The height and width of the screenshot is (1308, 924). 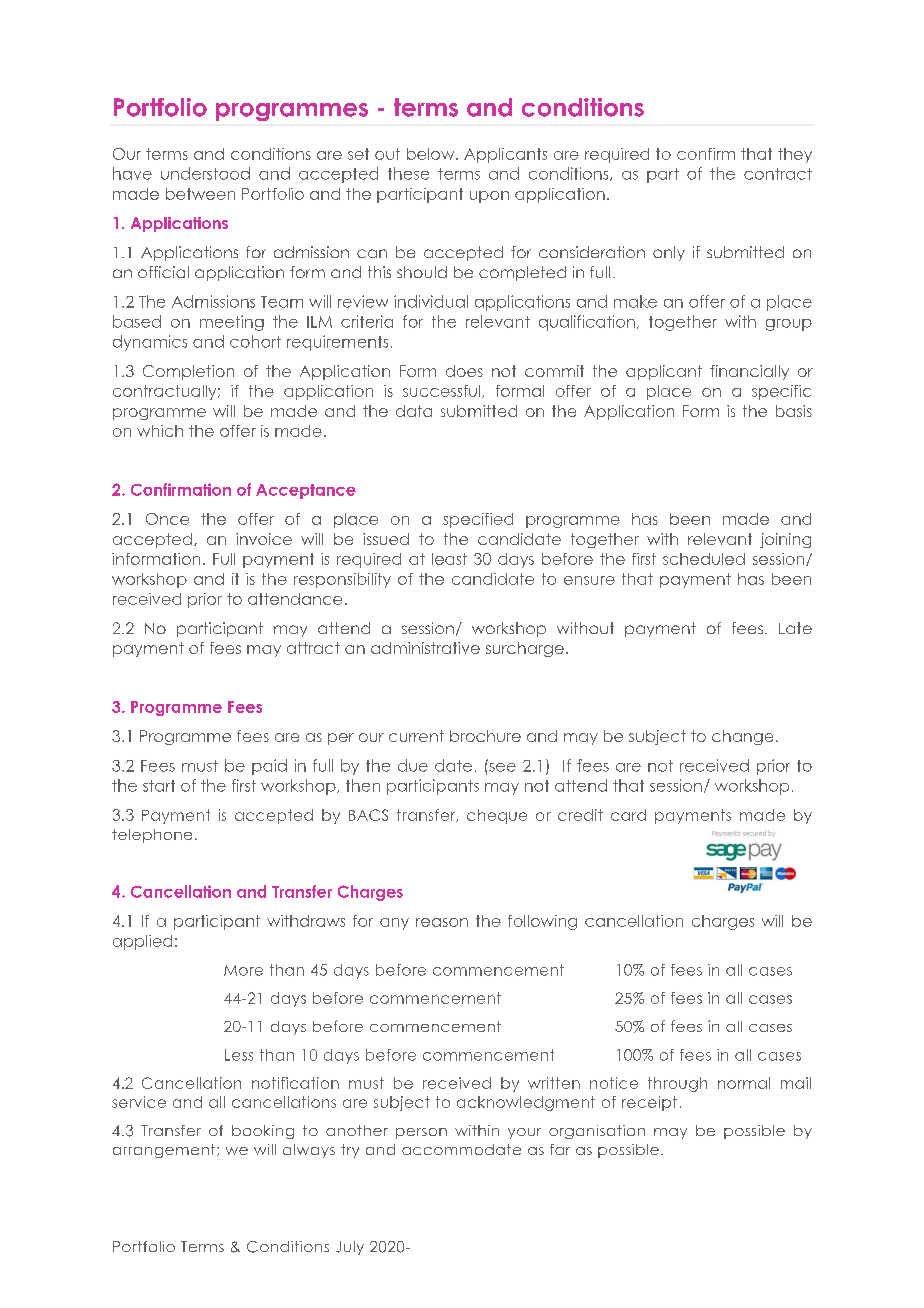 What do you see at coordinates (442, 922) in the screenshot?
I see `reason` at bounding box center [442, 922].
